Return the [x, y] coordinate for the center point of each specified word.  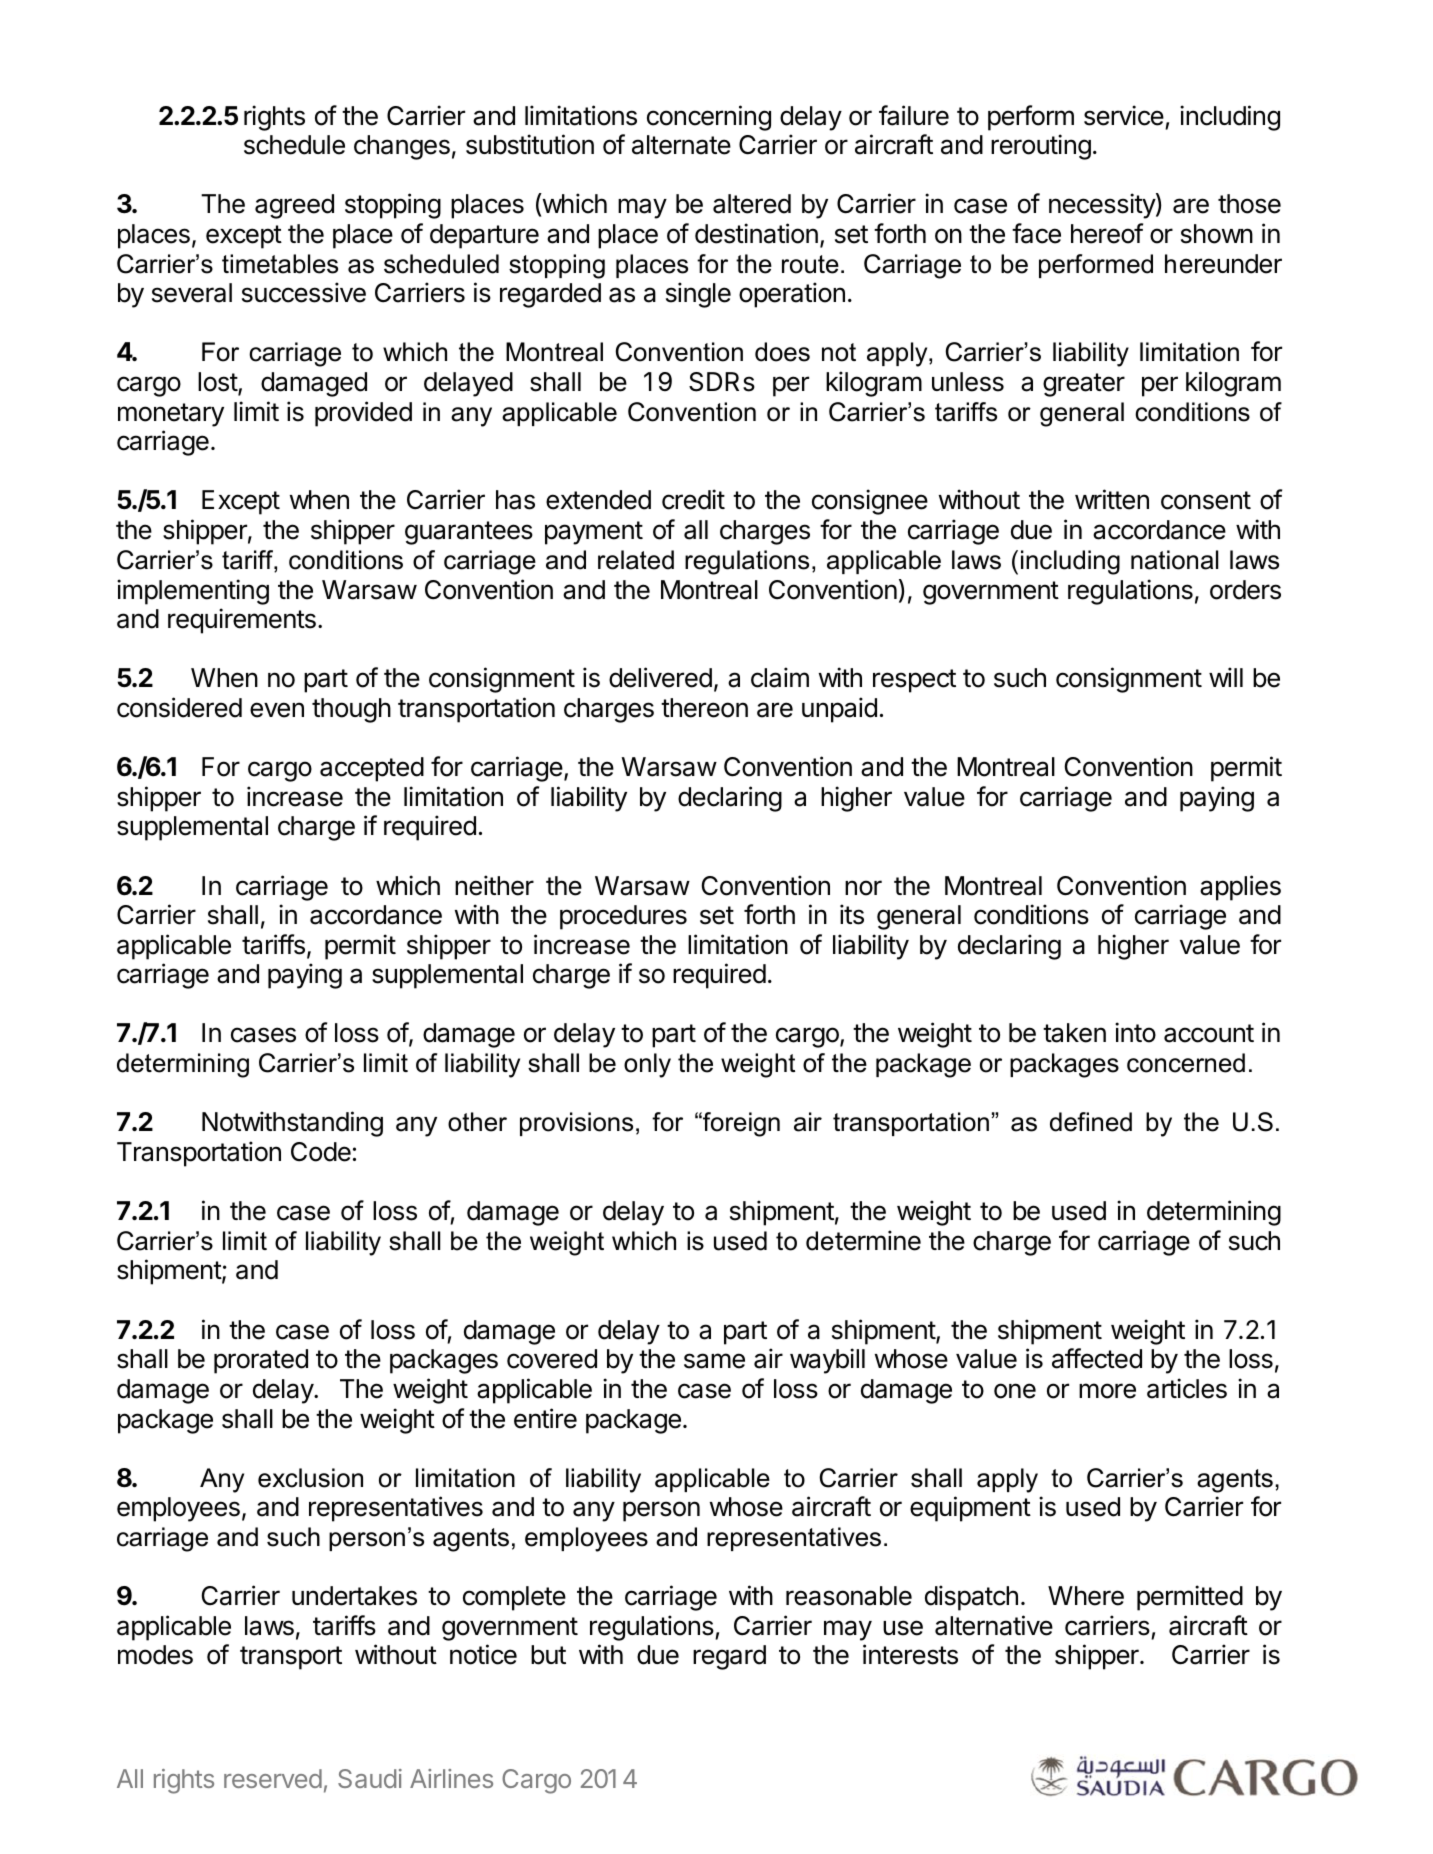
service [1124, 115]
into [1135, 1032]
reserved [273, 1778]
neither [494, 885]
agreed [294, 206]
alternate [681, 145]
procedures [623, 917]
